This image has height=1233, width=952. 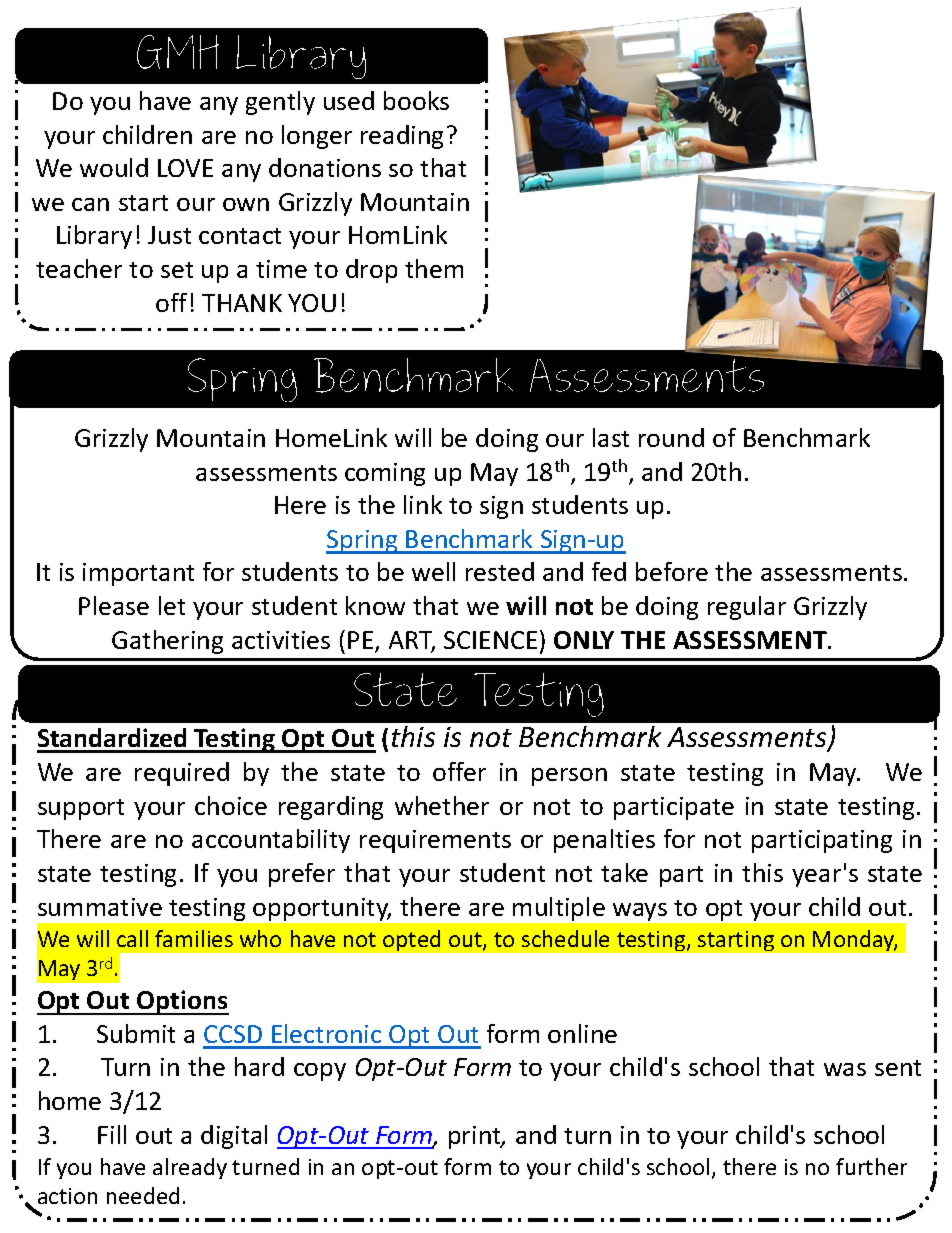 What do you see at coordinates (490, 640) in the image?
I see `SCIENCE` at bounding box center [490, 640].
